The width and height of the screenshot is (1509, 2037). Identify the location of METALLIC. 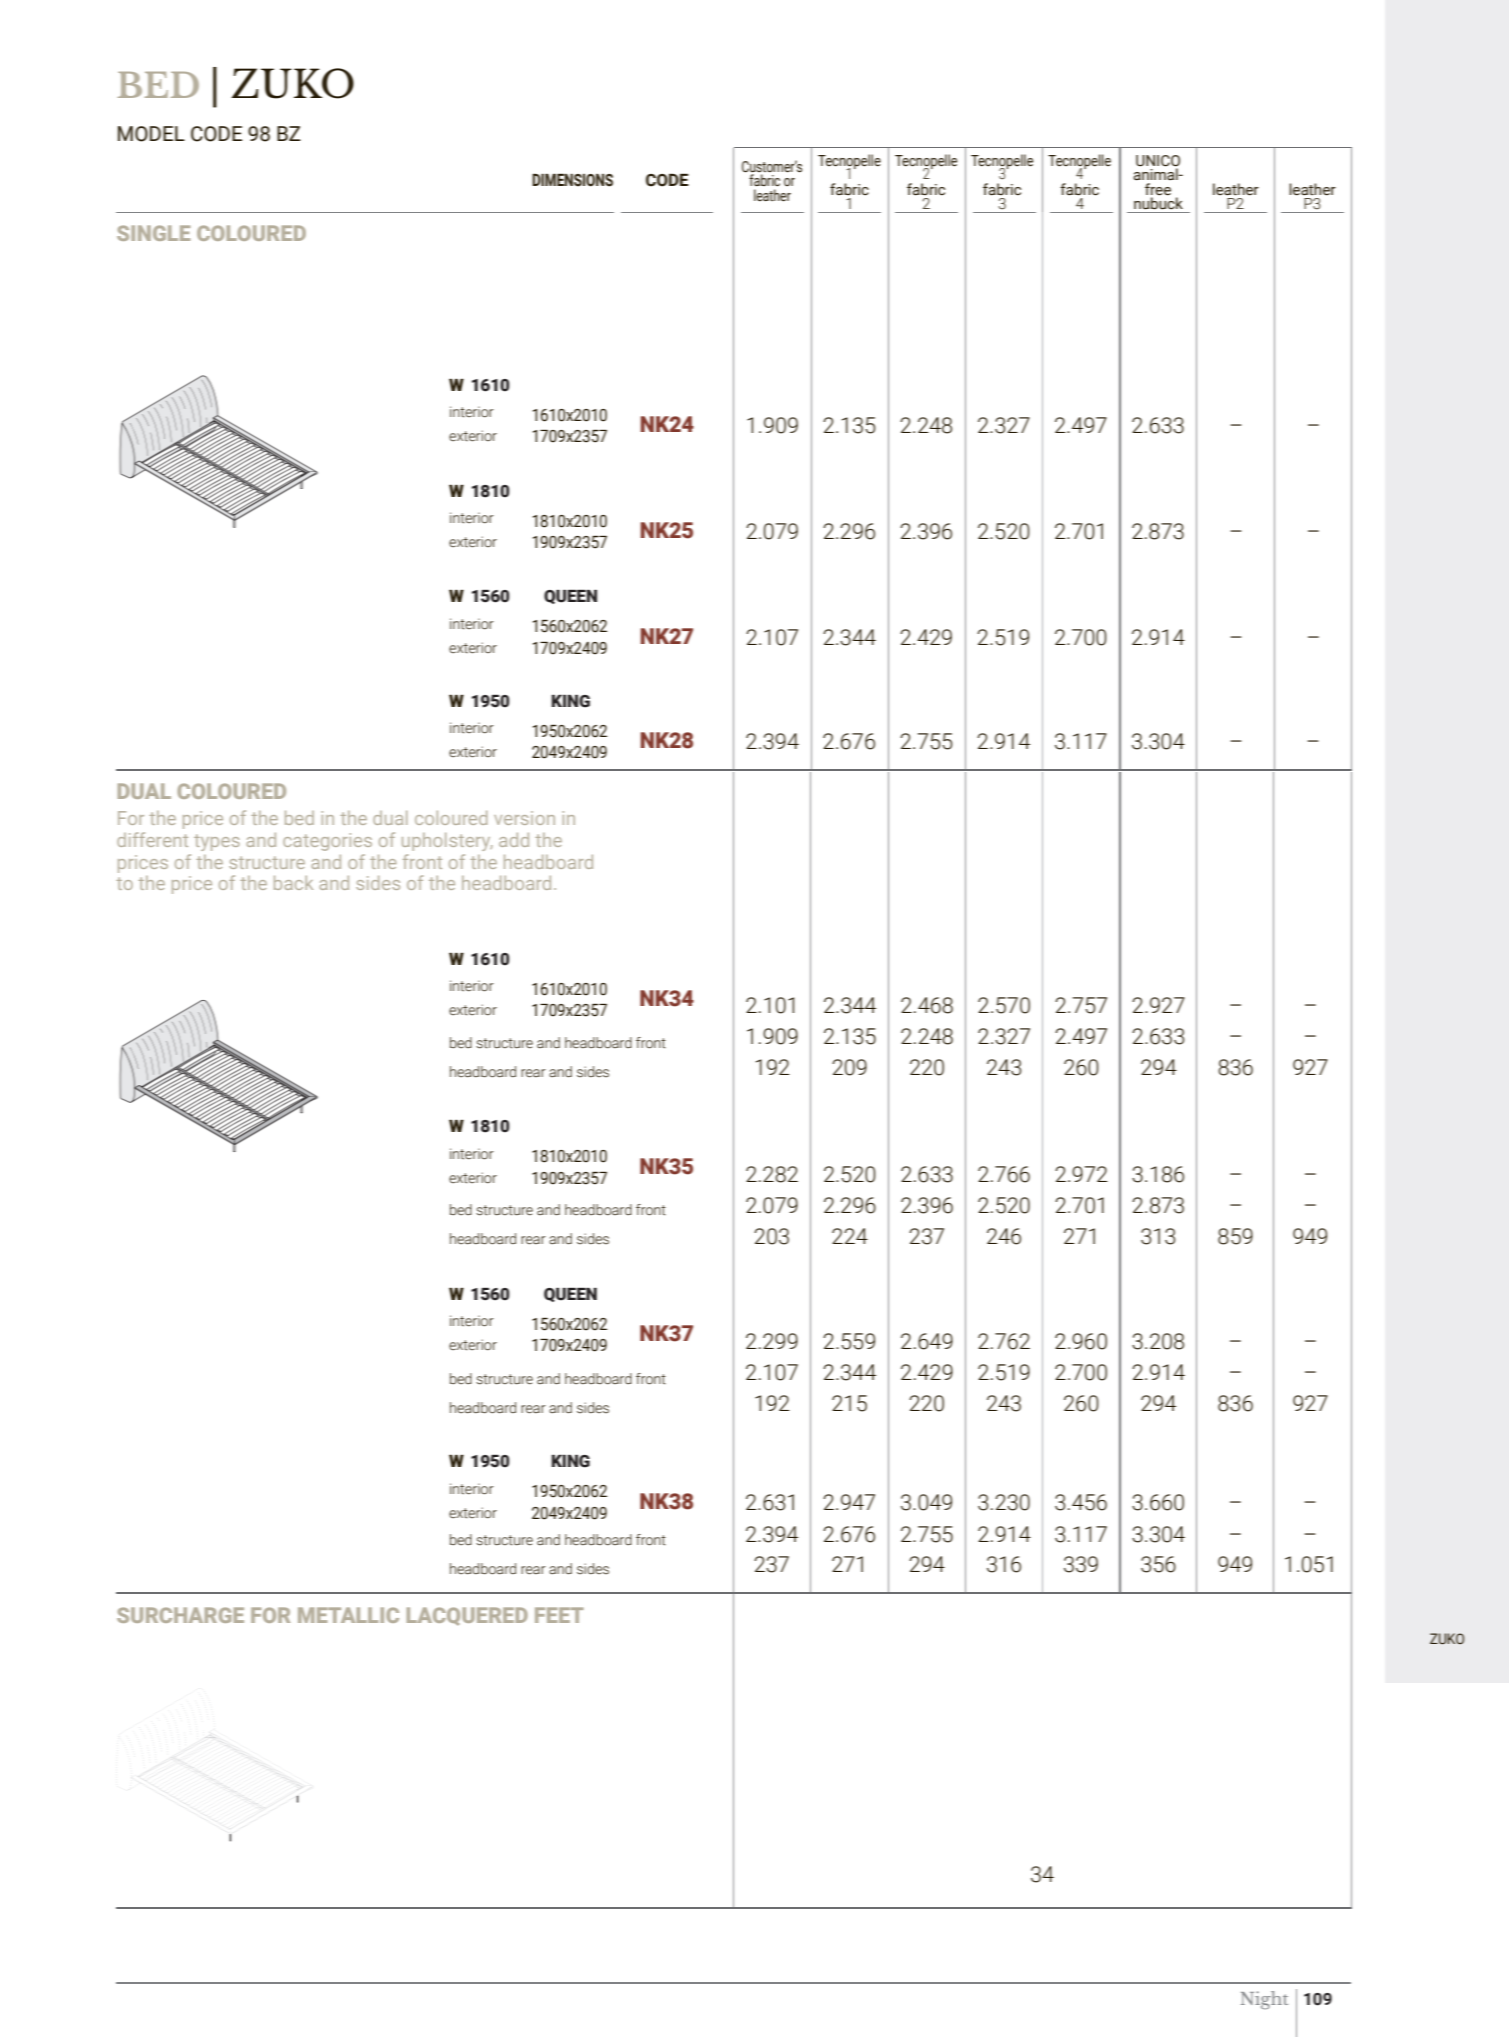
(348, 1615).
